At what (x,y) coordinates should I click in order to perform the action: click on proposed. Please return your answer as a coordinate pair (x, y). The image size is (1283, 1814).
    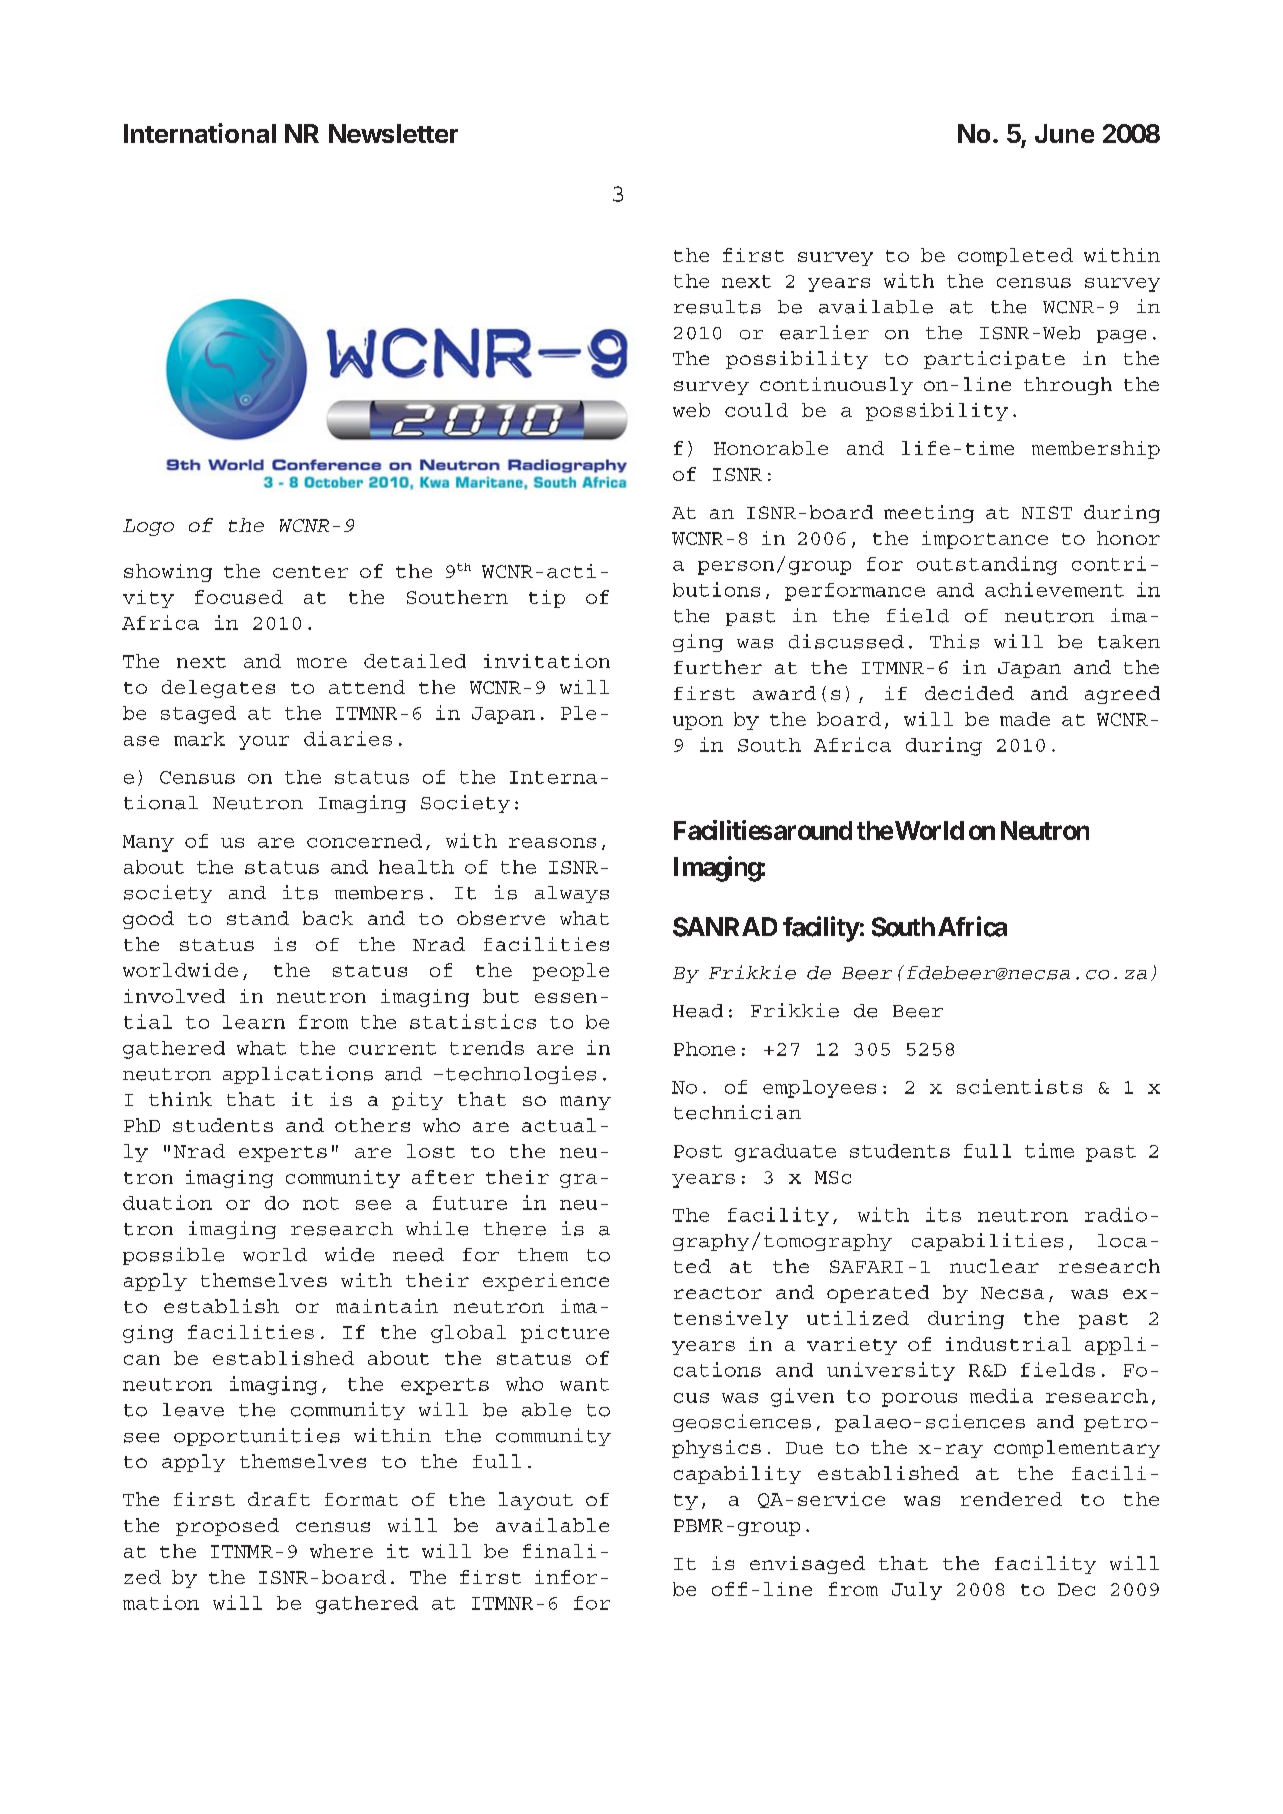
    Looking at the image, I should click on (227, 1527).
